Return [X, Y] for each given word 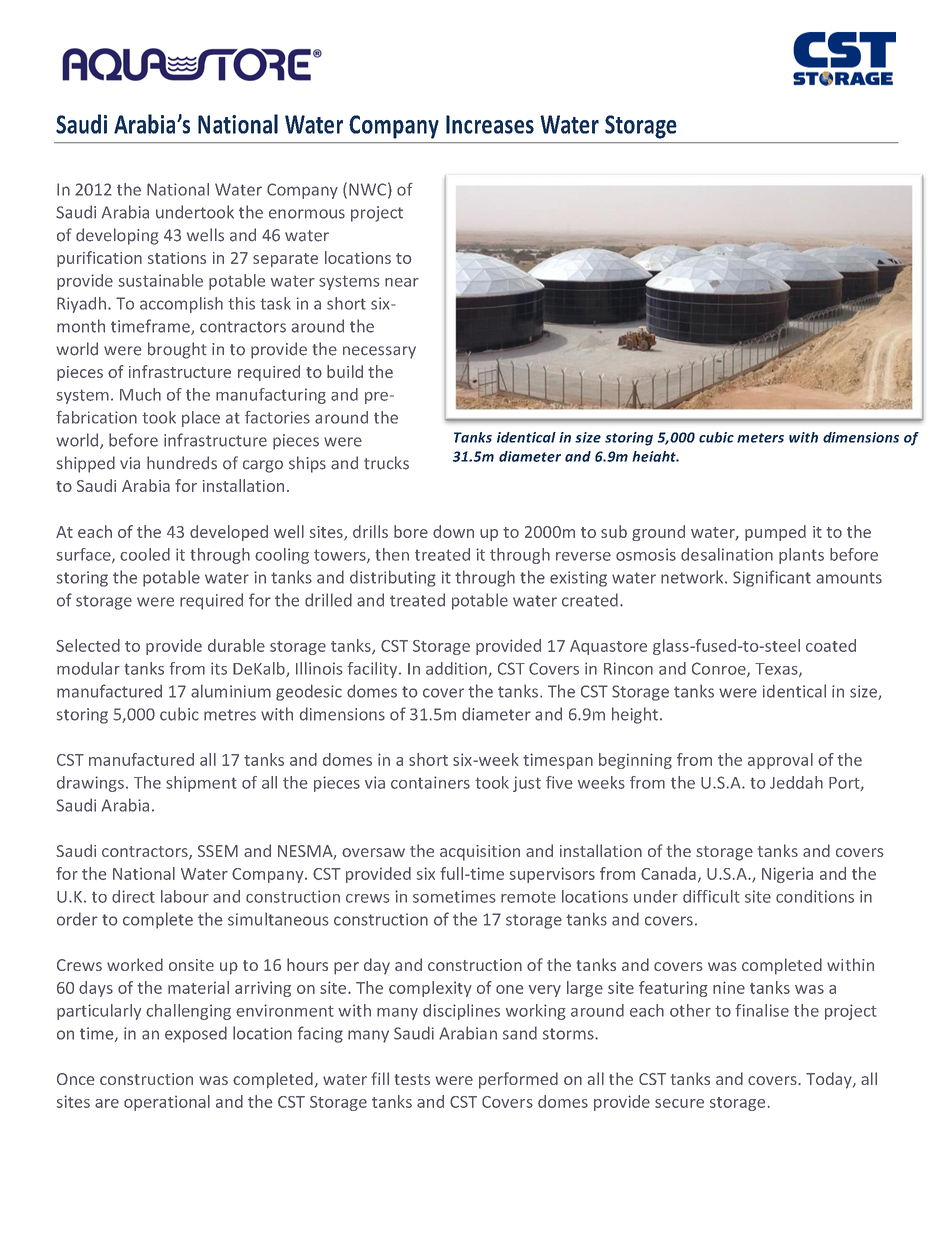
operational [167, 1103]
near [402, 282]
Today [830, 1080]
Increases [490, 124]
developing [117, 236]
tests [412, 1079]
